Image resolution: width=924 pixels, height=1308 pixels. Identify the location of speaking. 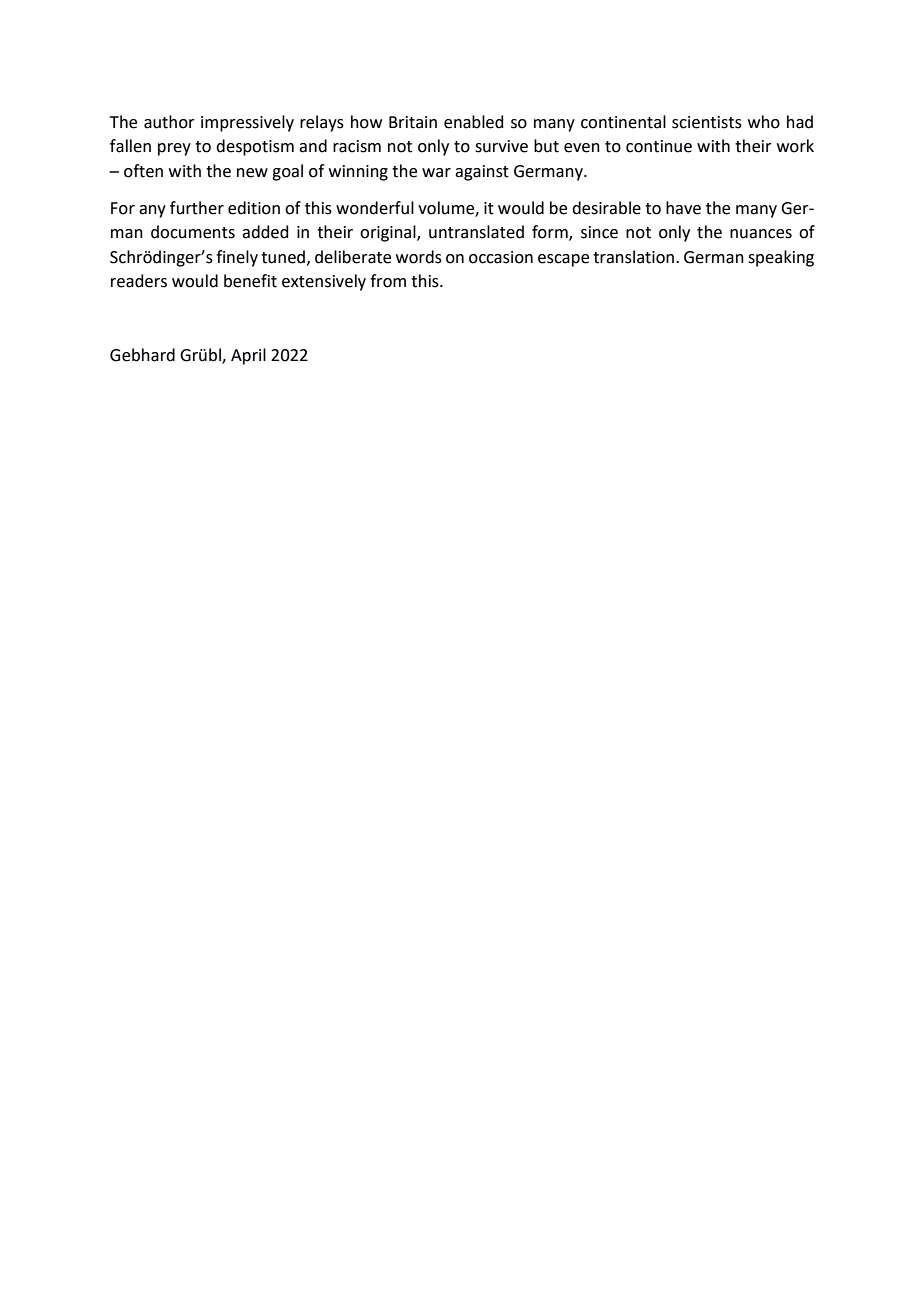
(781, 258).
